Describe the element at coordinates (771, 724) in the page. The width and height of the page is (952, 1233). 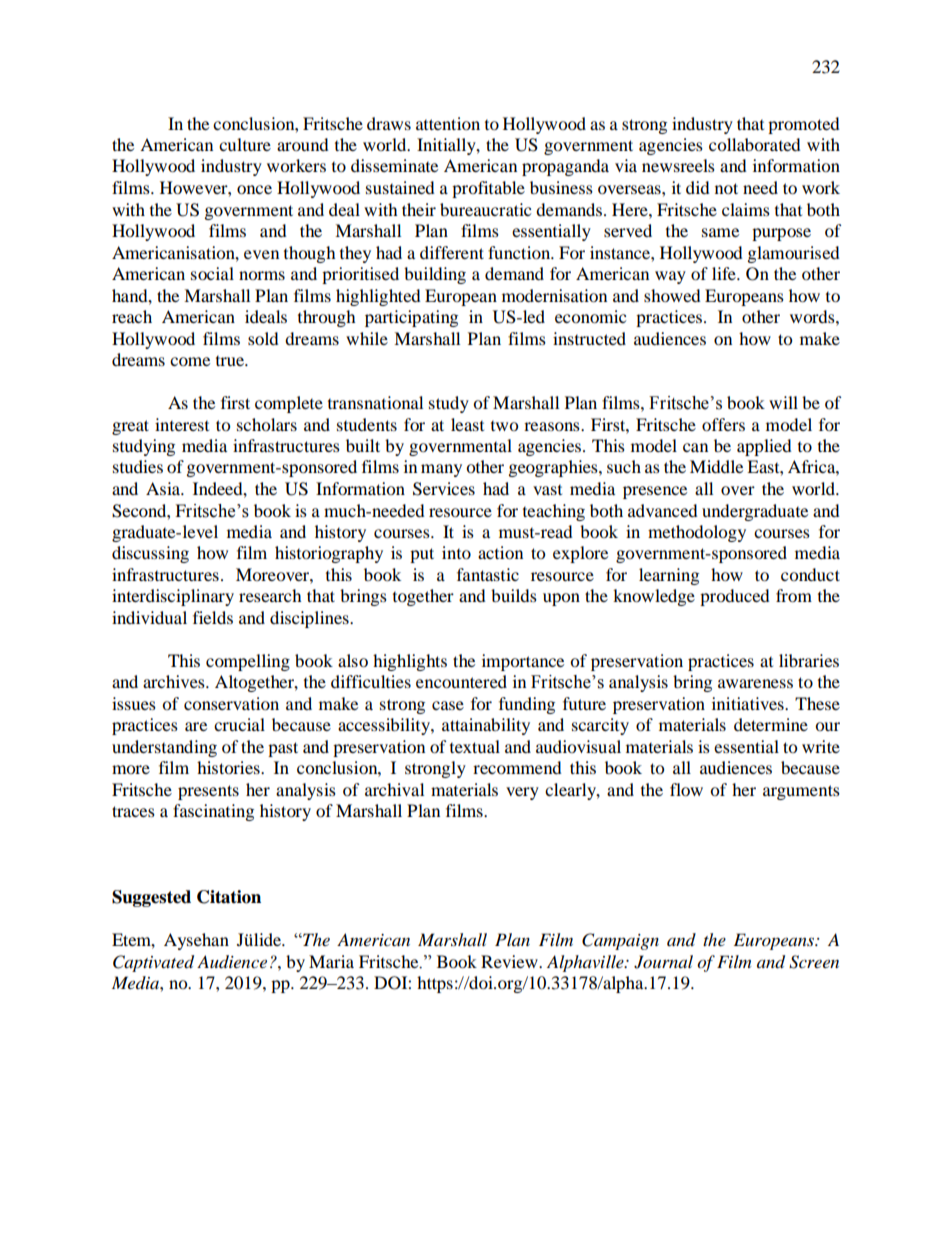
I see `determine` at that location.
